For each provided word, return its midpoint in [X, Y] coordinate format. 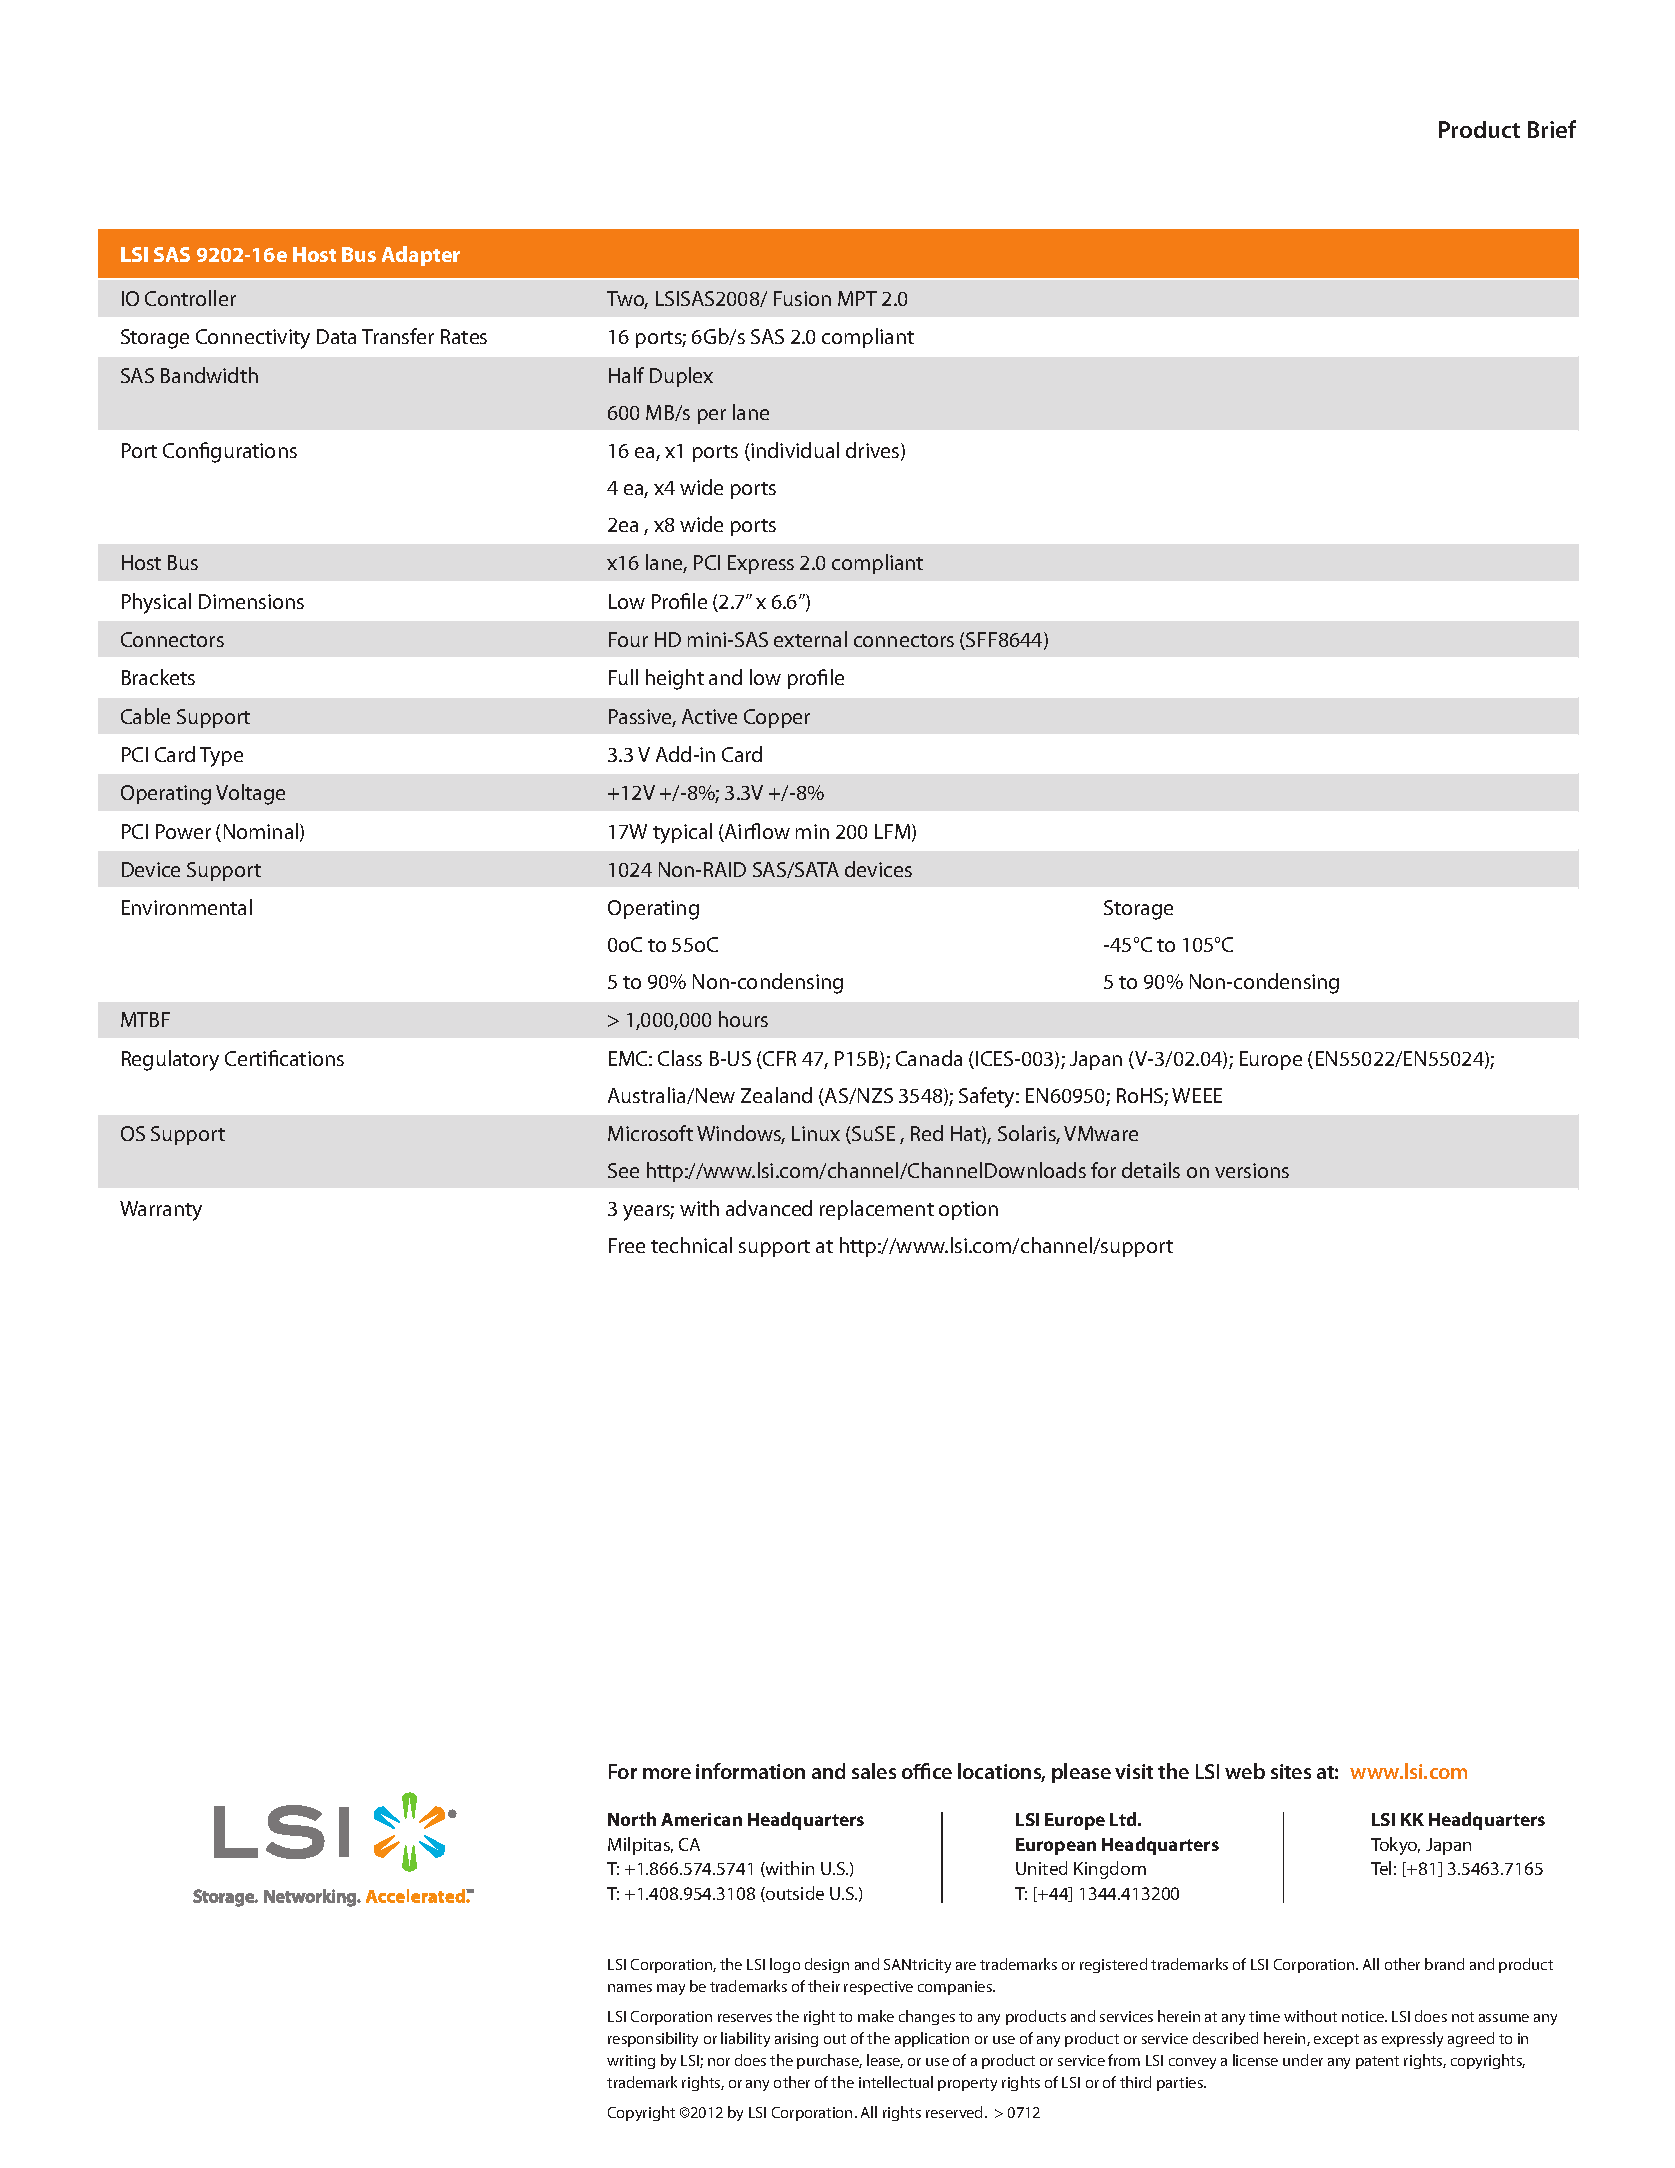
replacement [877, 1210]
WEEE [1197, 1095]
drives [874, 451]
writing [631, 2062]
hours [743, 1019]
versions [1252, 1170]
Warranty [161, 1211]
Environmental [187, 907]
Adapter [421, 256]
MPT [857, 298]
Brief [1552, 129]
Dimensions [251, 601]
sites [1291, 1771]
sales [874, 1771]
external [810, 639]
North [632, 1819]
